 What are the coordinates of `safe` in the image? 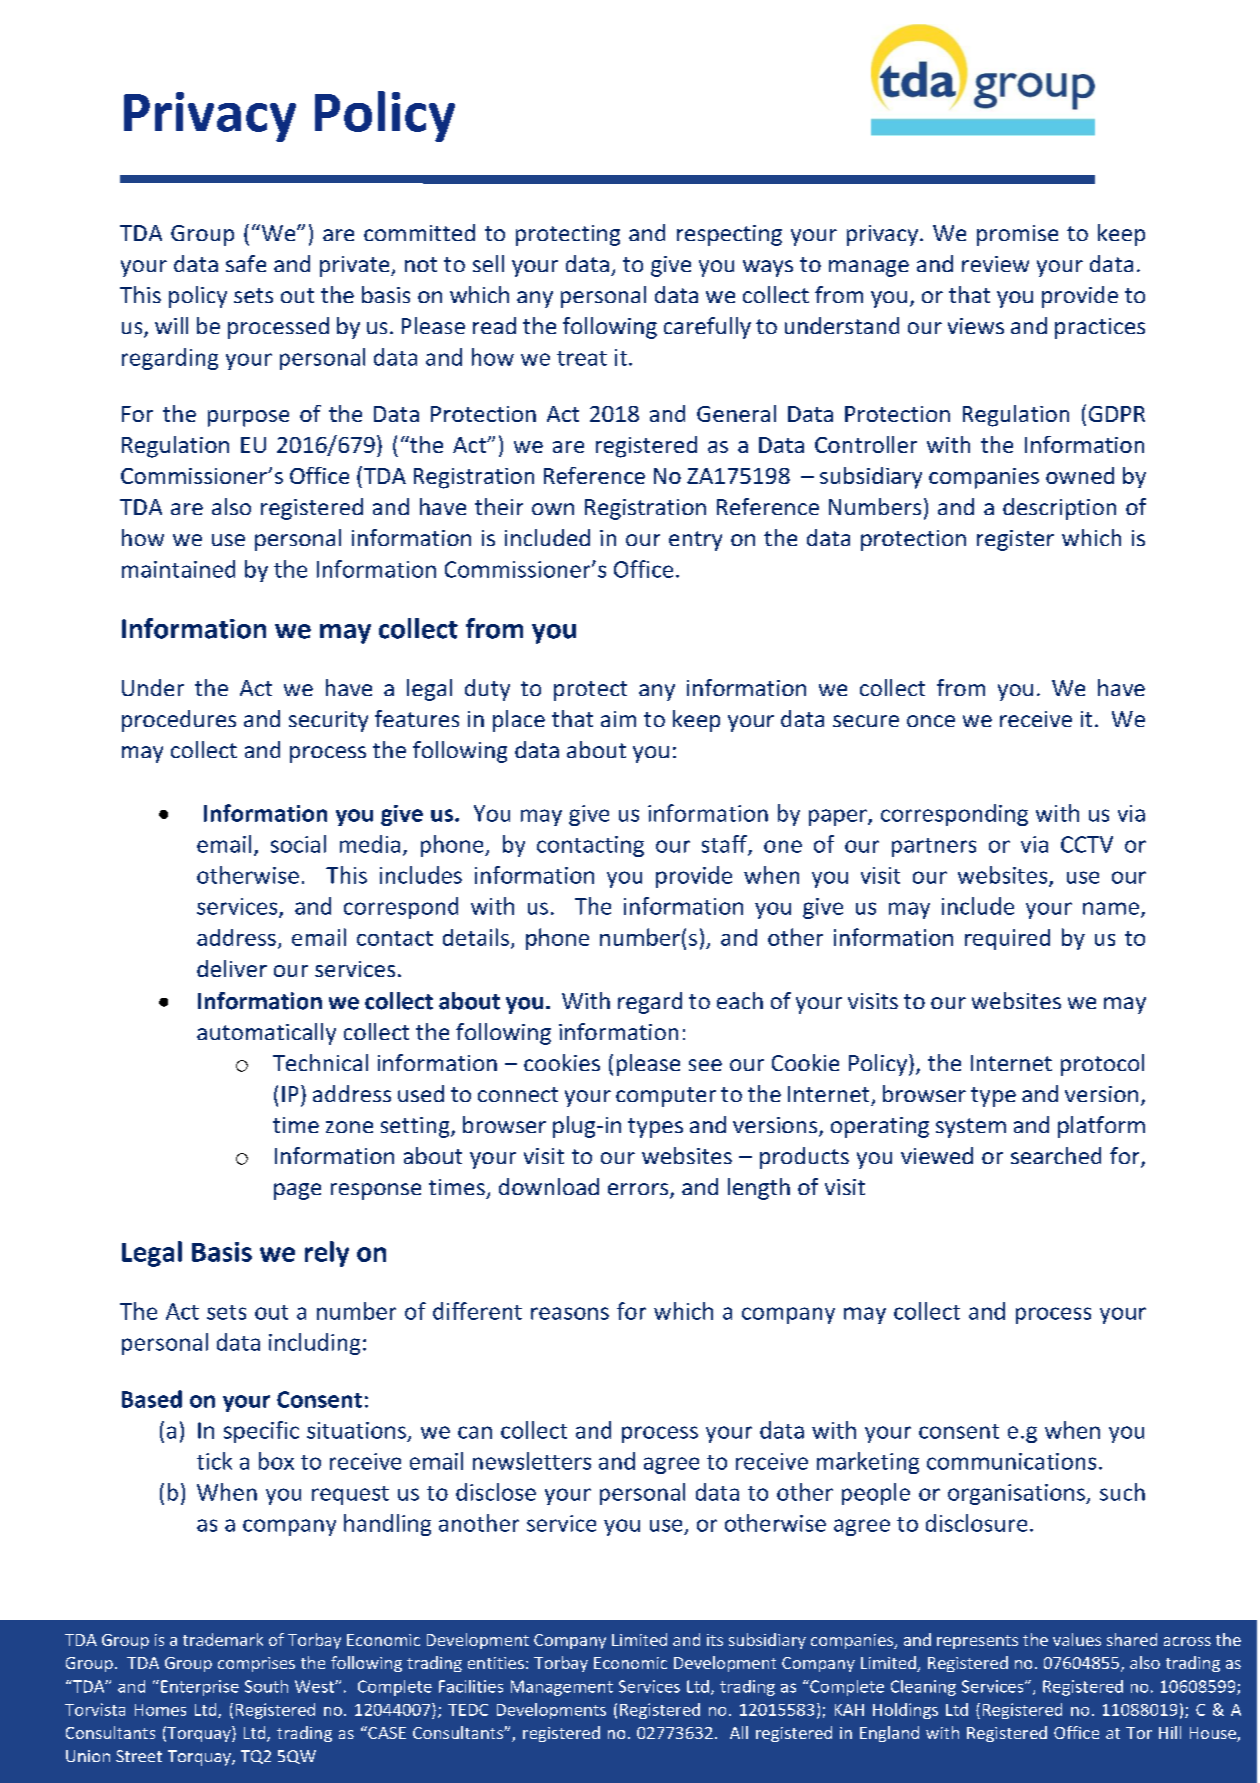 It's located at (246, 263).
